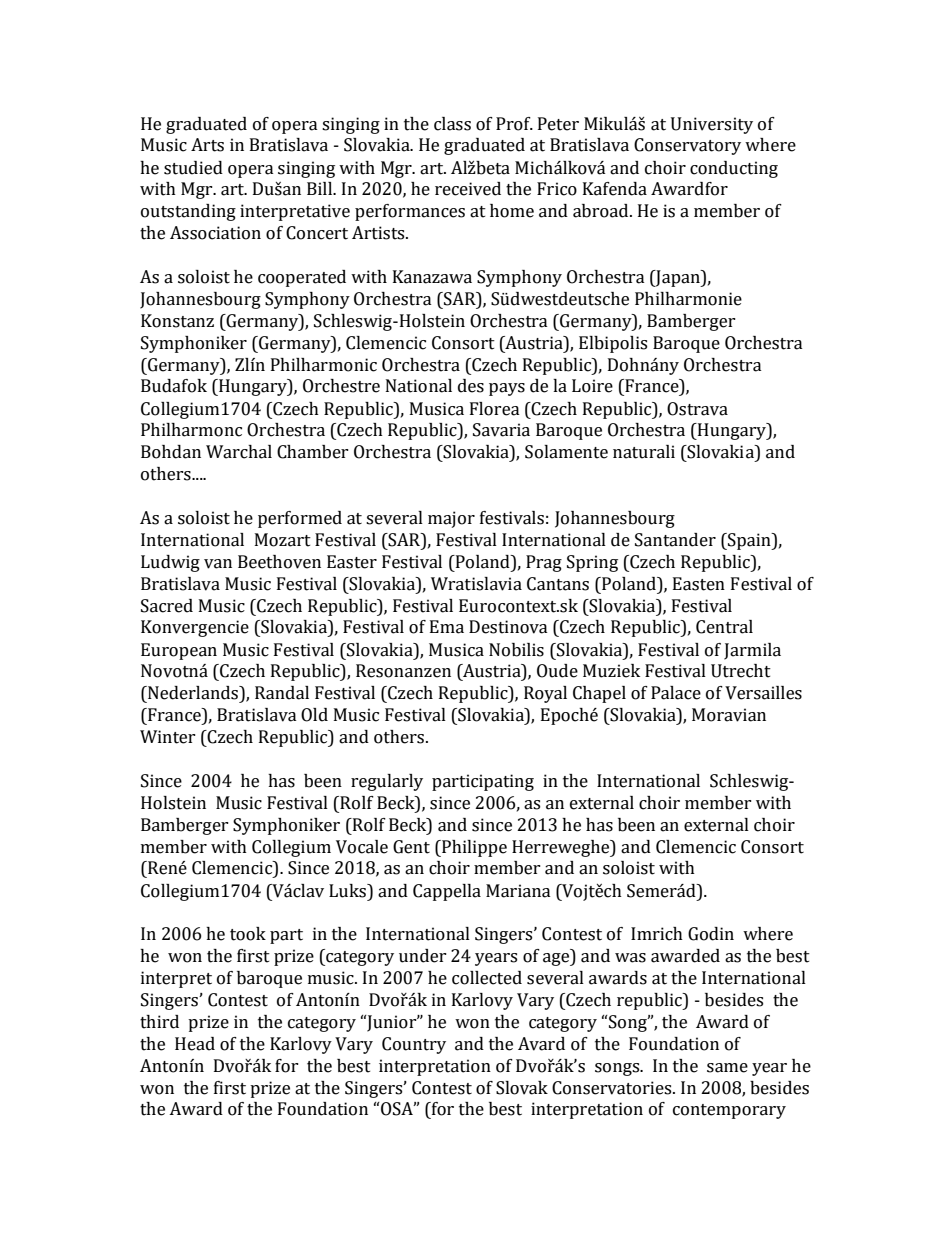 The width and height of the screenshot is (952, 1233). I want to click on Chamber, so click(313, 452).
